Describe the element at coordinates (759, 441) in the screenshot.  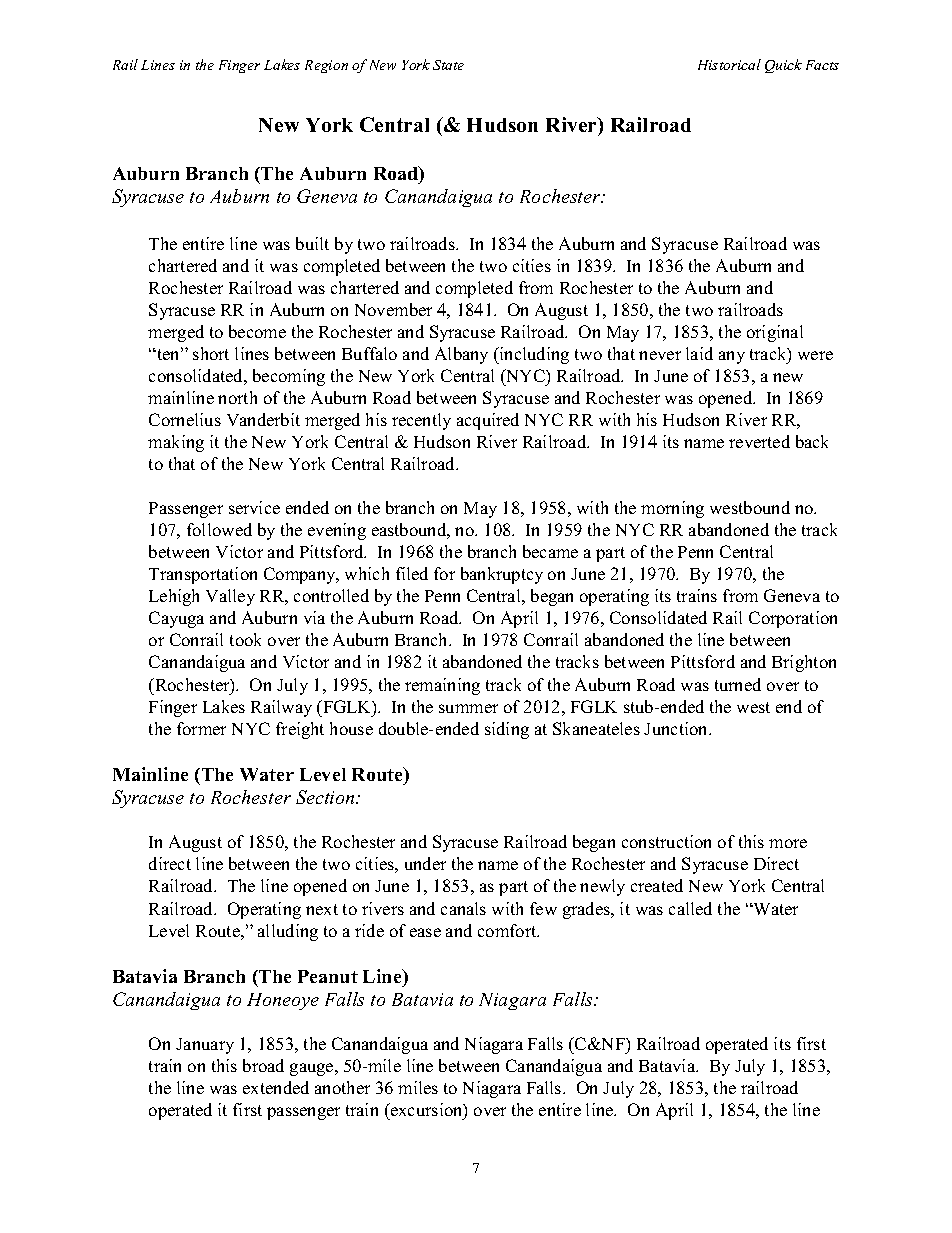
I see `reverted` at that location.
